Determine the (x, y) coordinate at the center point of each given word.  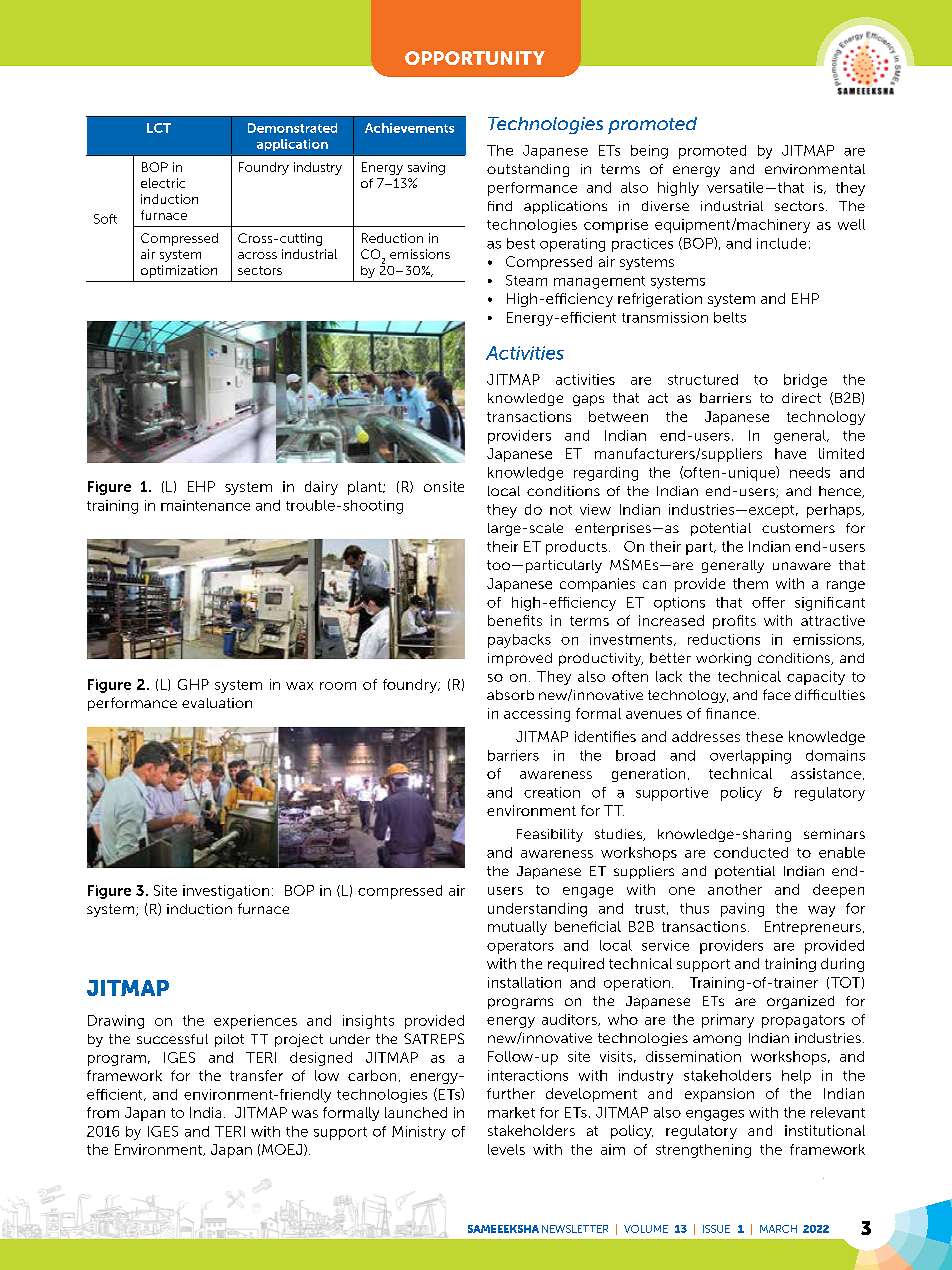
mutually (517, 928)
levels (506, 1149)
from (103, 1112)
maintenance (205, 505)
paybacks (519, 641)
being (649, 152)
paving (742, 910)
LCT (159, 128)
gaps (588, 400)
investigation (226, 892)
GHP (193, 684)
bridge (805, 381)
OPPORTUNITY (475, 58)
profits (734, 622)
